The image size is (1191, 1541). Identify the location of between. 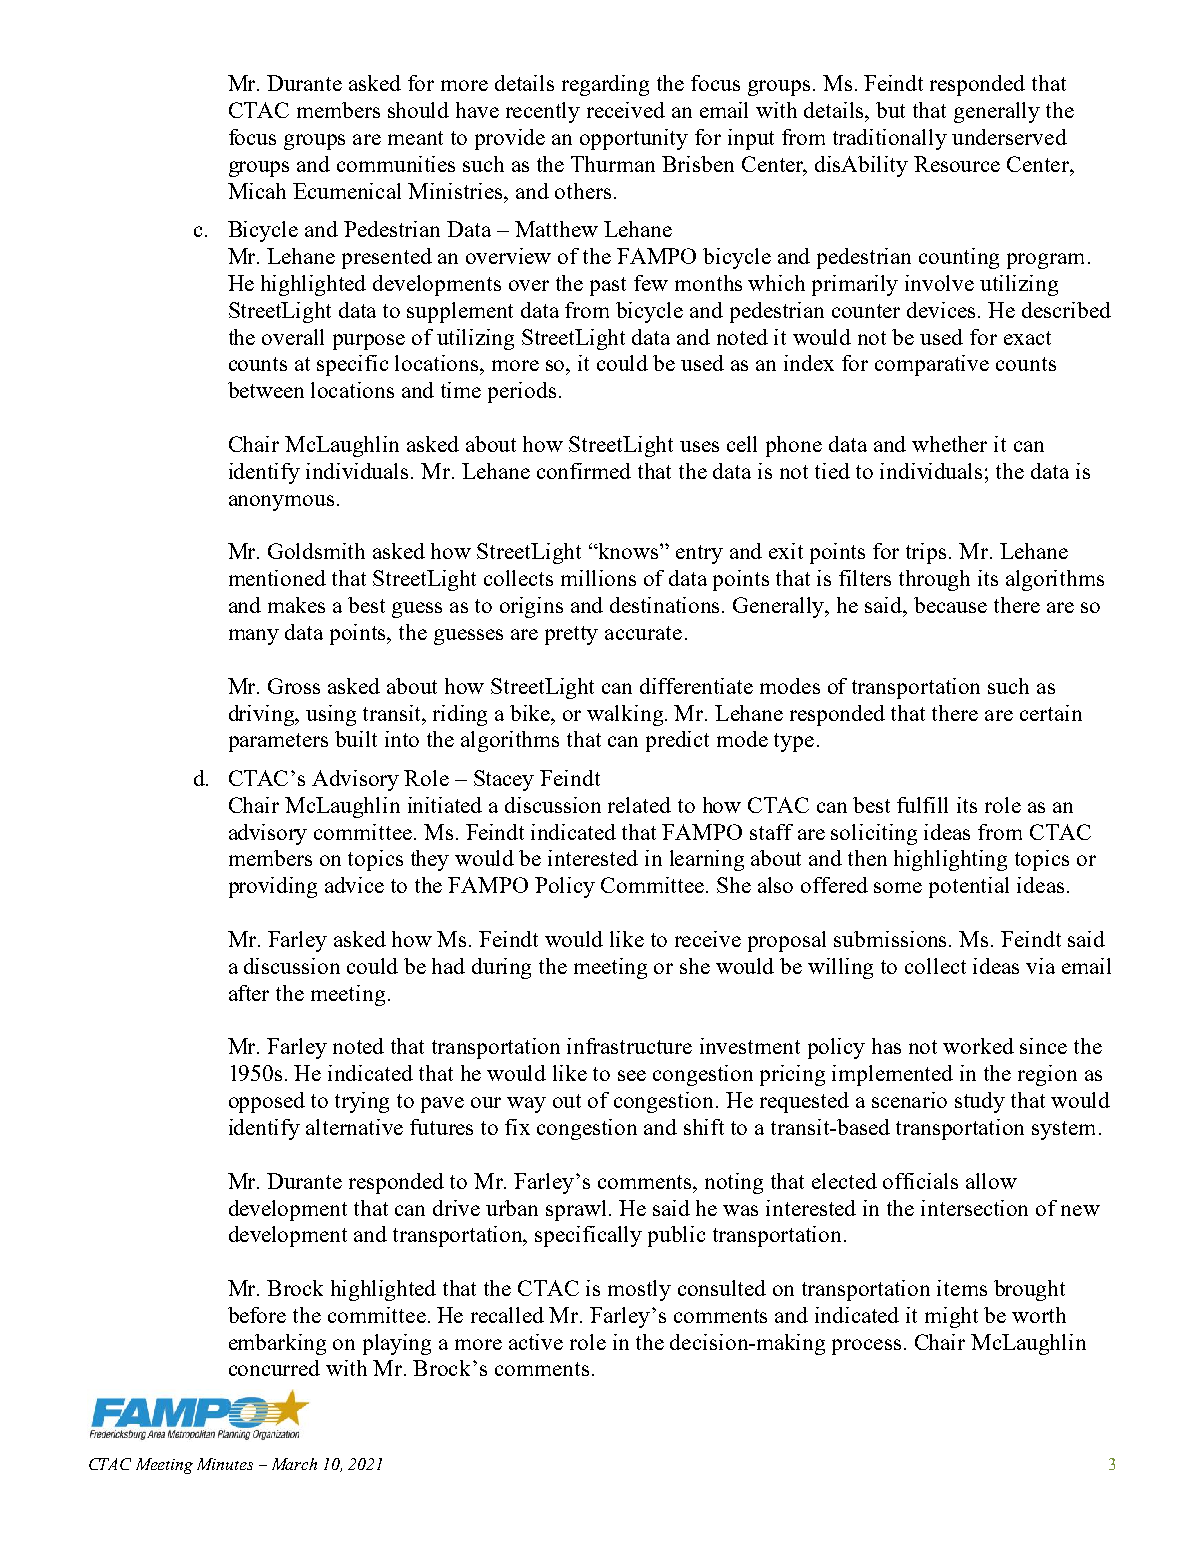
(266, 390).
